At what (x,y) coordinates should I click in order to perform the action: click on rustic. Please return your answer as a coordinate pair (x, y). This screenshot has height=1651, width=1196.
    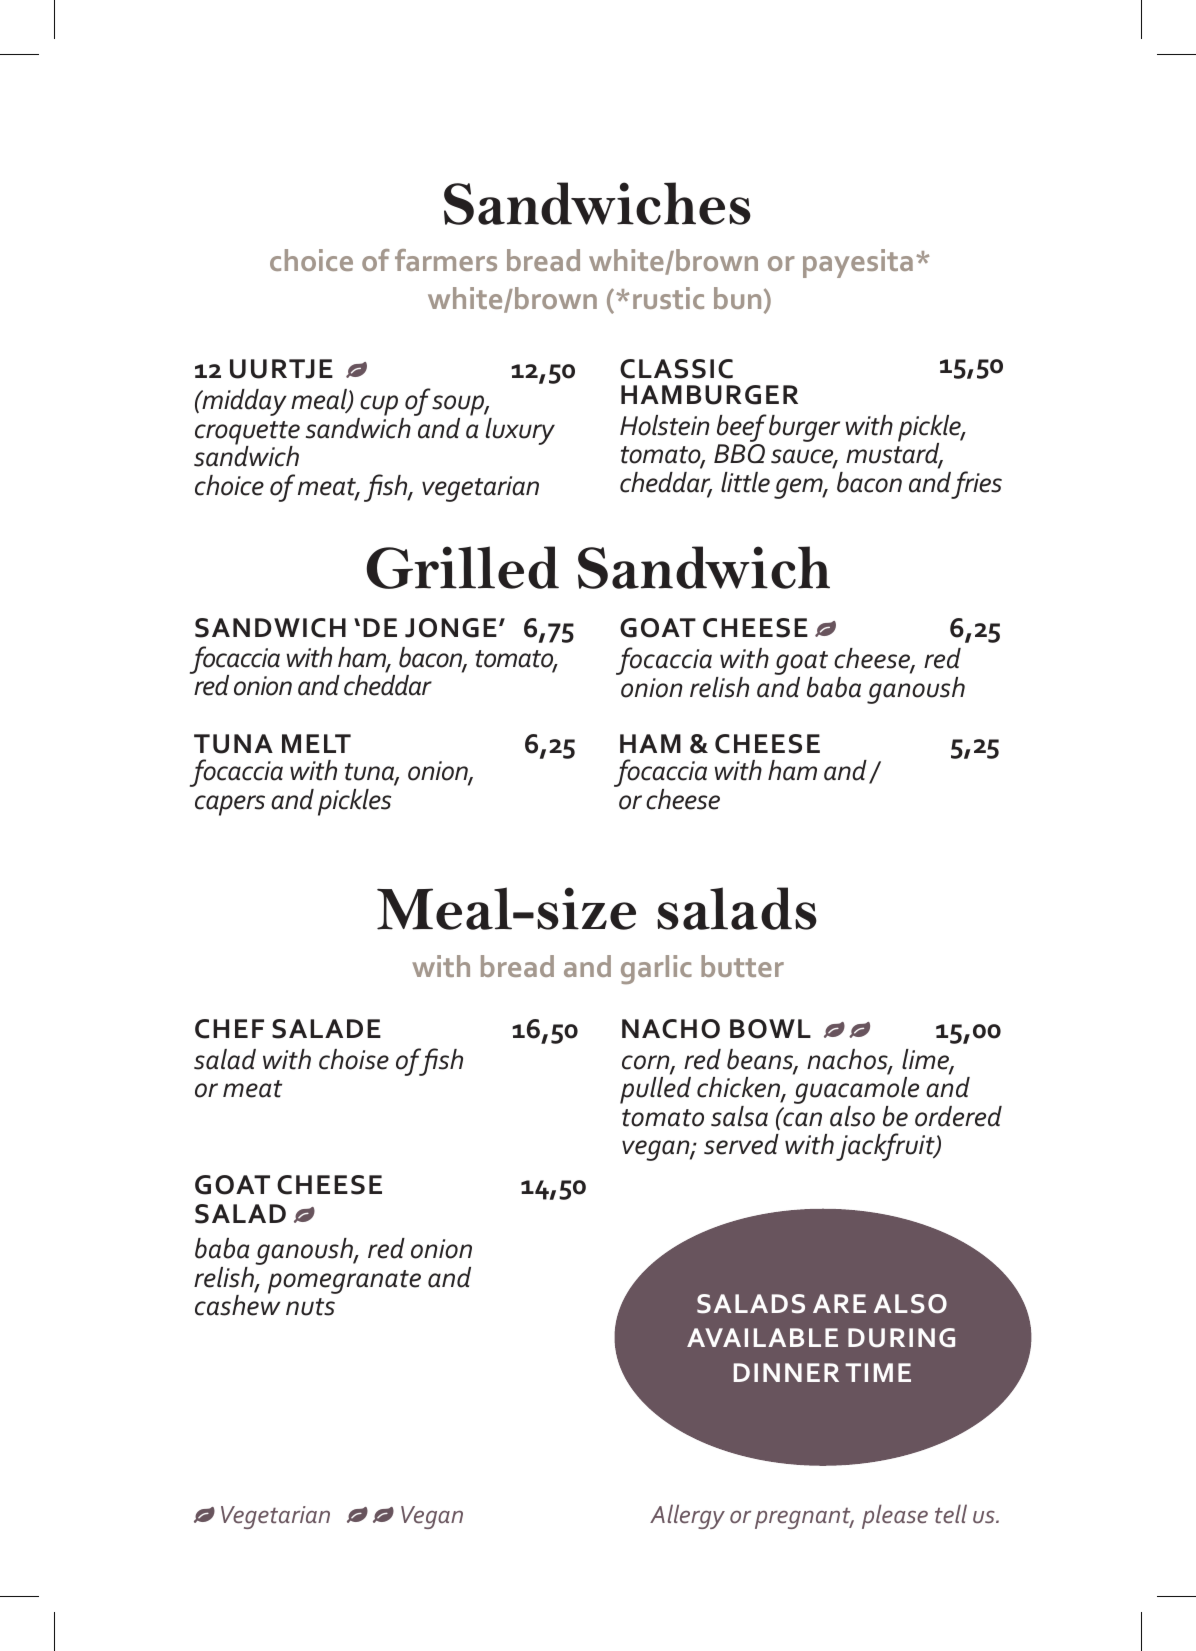
    Looking at the image, I should click on (668, 298).
